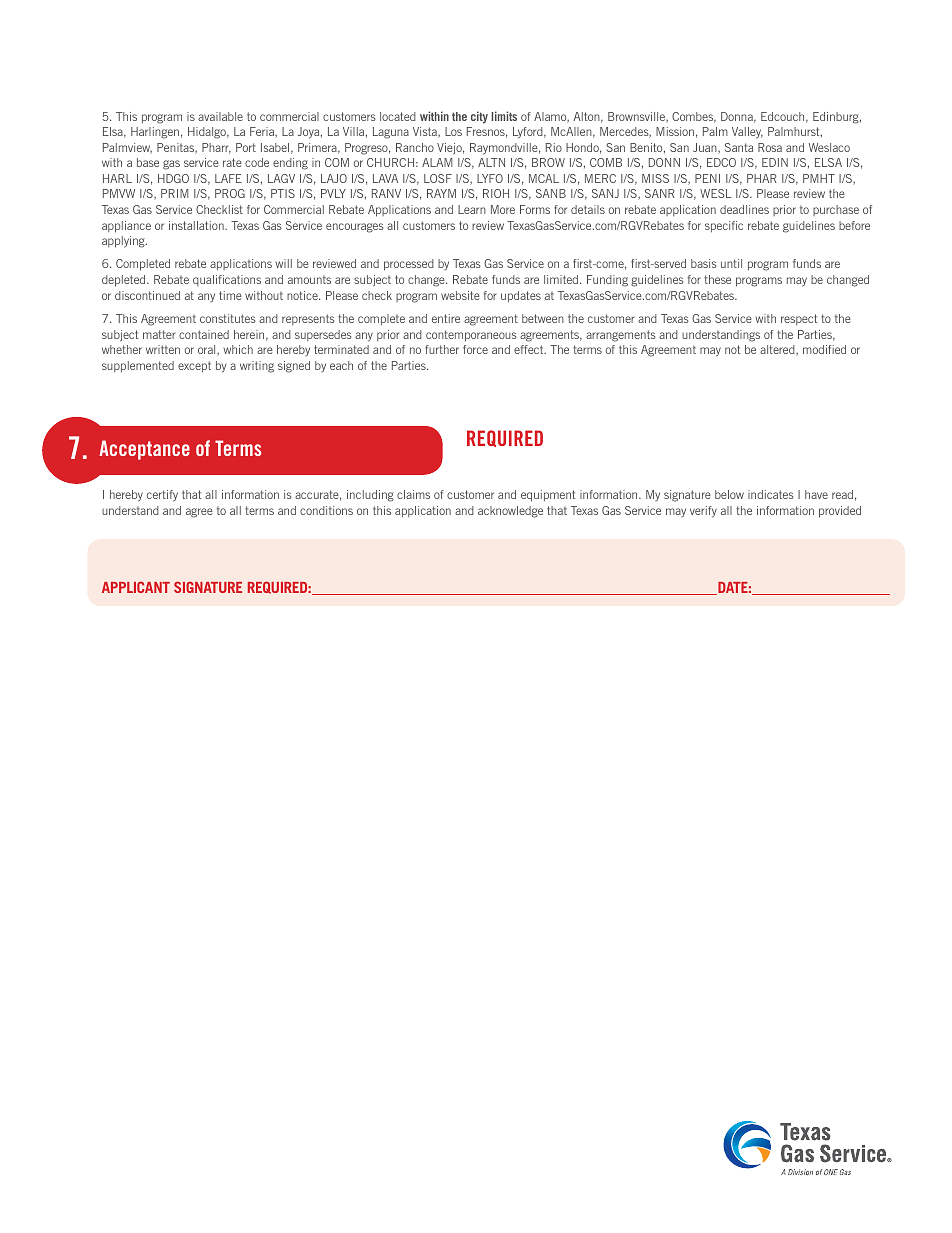 The height and width of the document is (1233, 952). What do you see at coordinates (460, 295) in the document?
I see `website` at bounding box center [460, 295].
